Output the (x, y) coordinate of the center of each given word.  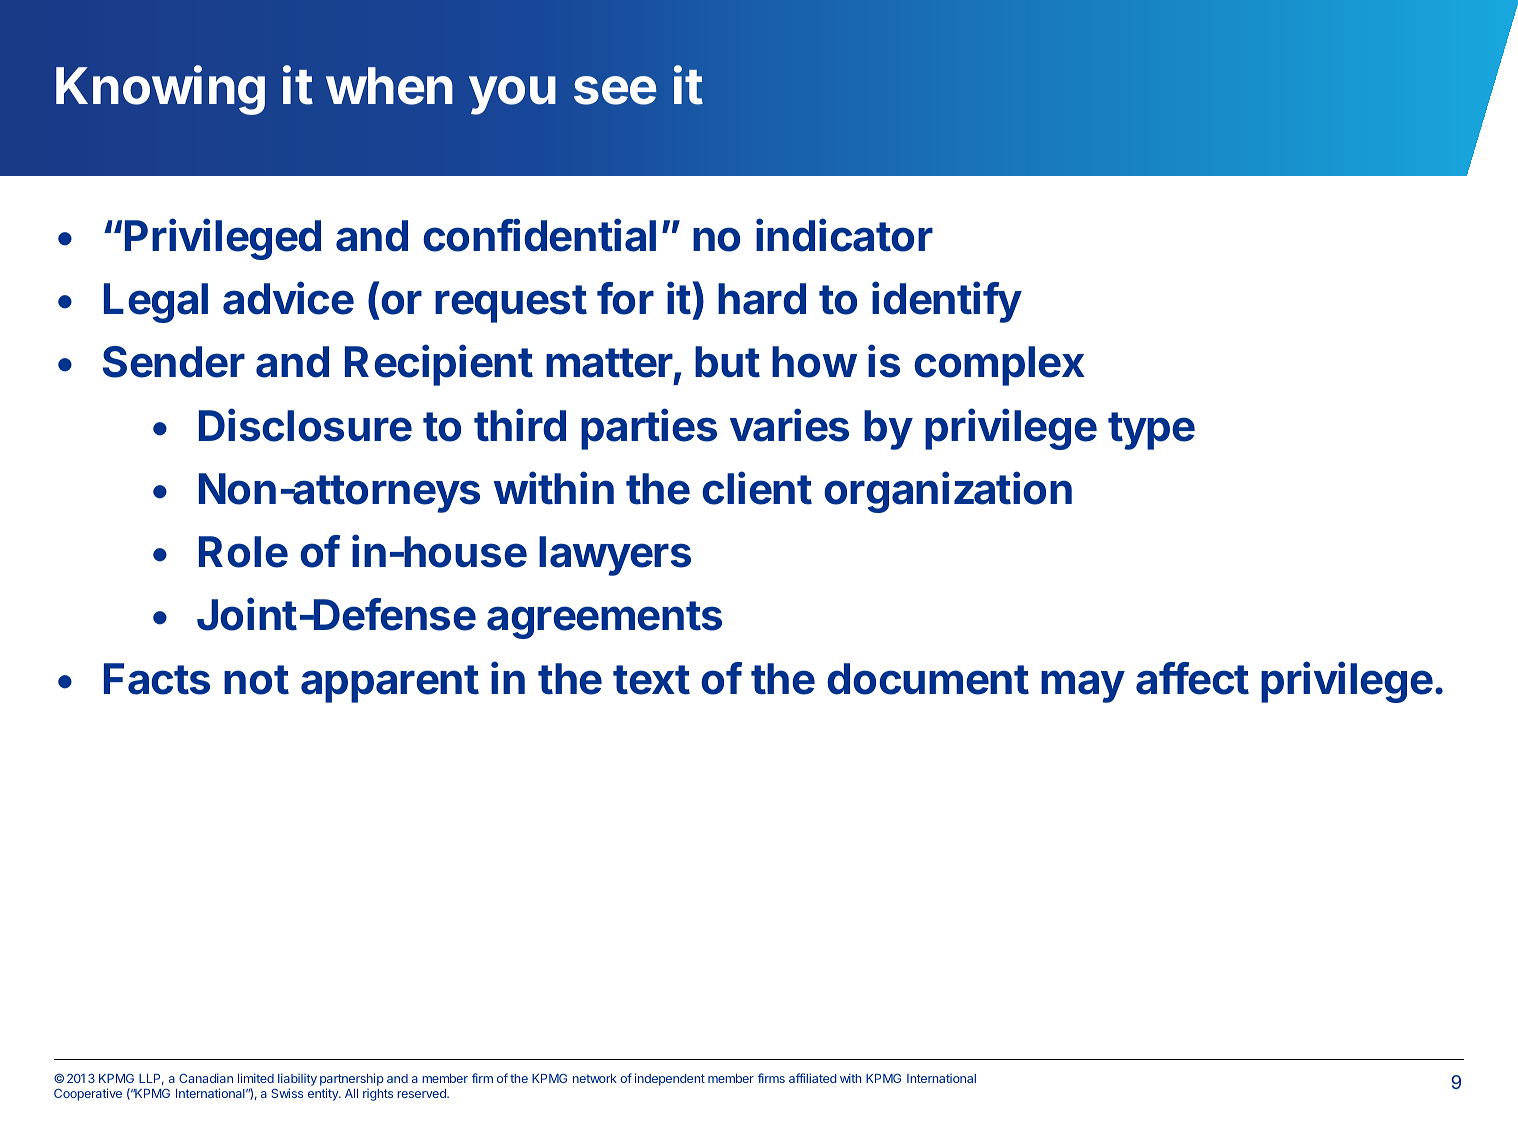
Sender (174, 362)
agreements (604, 620)
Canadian (206, 1078)
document (928, 679)
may (1083, 686)
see (615, 90)
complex (999, 366)
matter (610, 364)
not (256, 680)
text (651, 680)
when (389, 86)
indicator (844, 235)
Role (243, 552)
